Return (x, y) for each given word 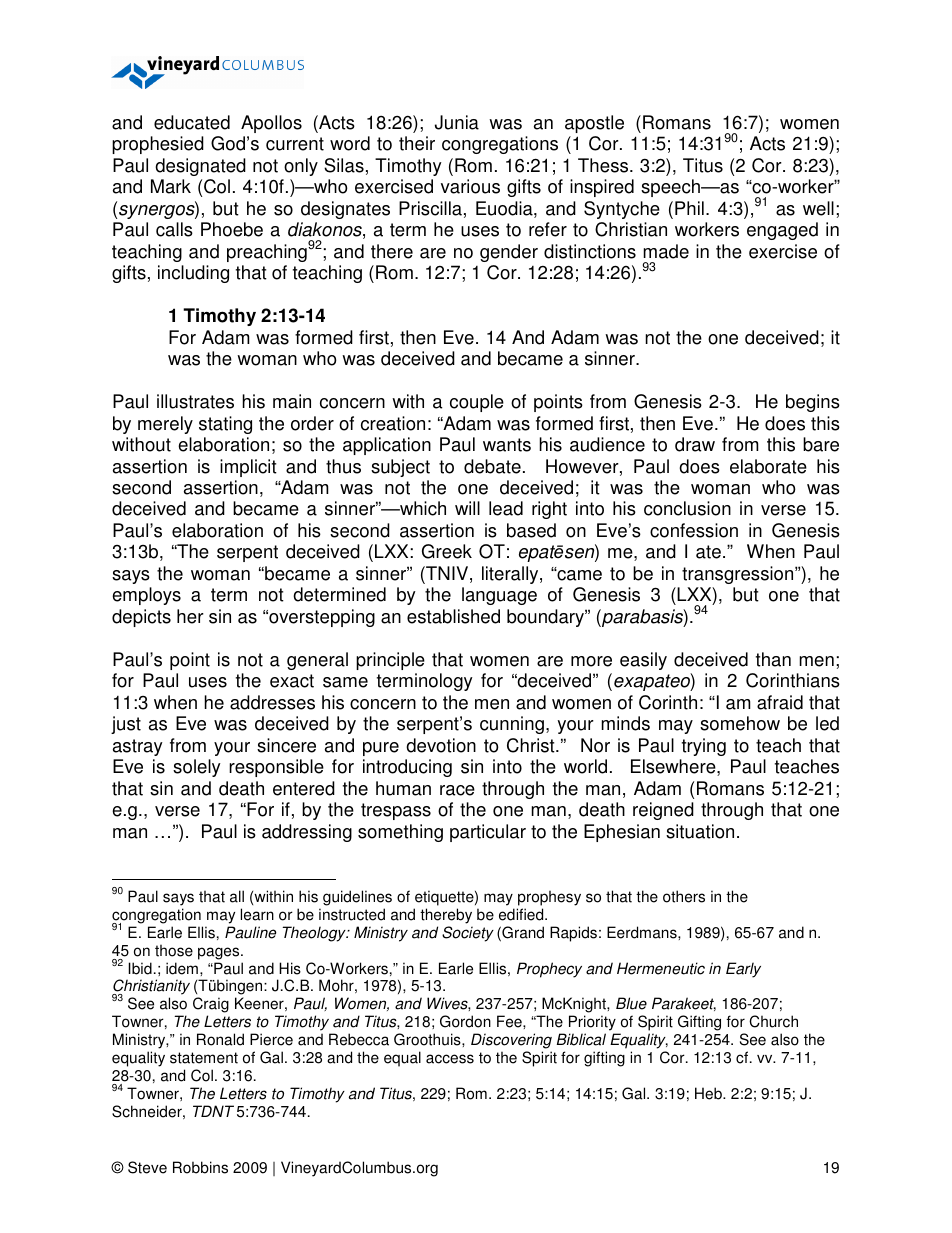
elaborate (768, 466)
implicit (248, 468)
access (450, 1059)
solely (197, 768)
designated (200, 167)
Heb (709, 1093)
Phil (689, 208)
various (470, 186)
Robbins (200, 1167)
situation (700, 831)
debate (492, 466)
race (457, 790)
